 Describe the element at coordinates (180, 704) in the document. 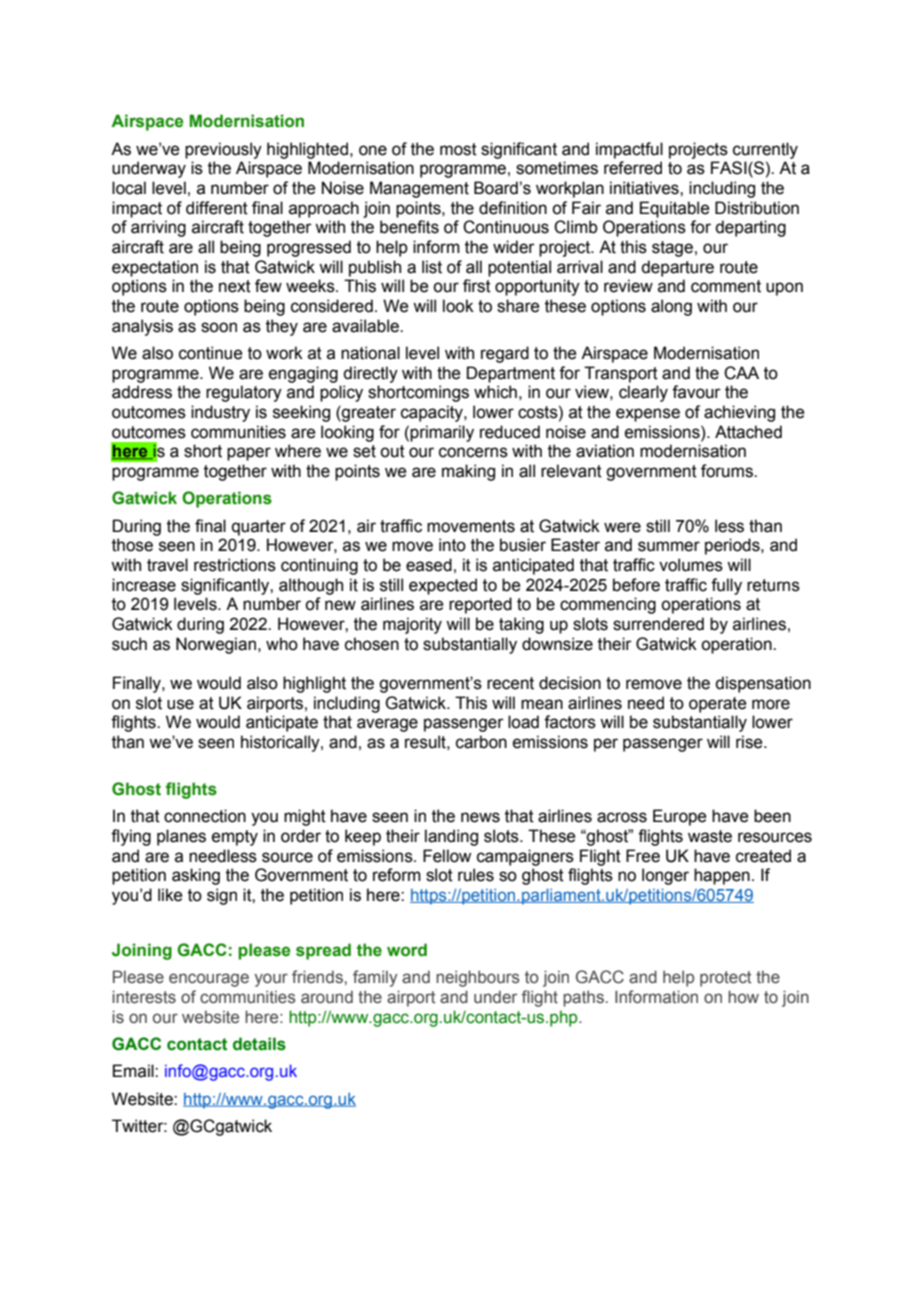

I see `use` at that location.
